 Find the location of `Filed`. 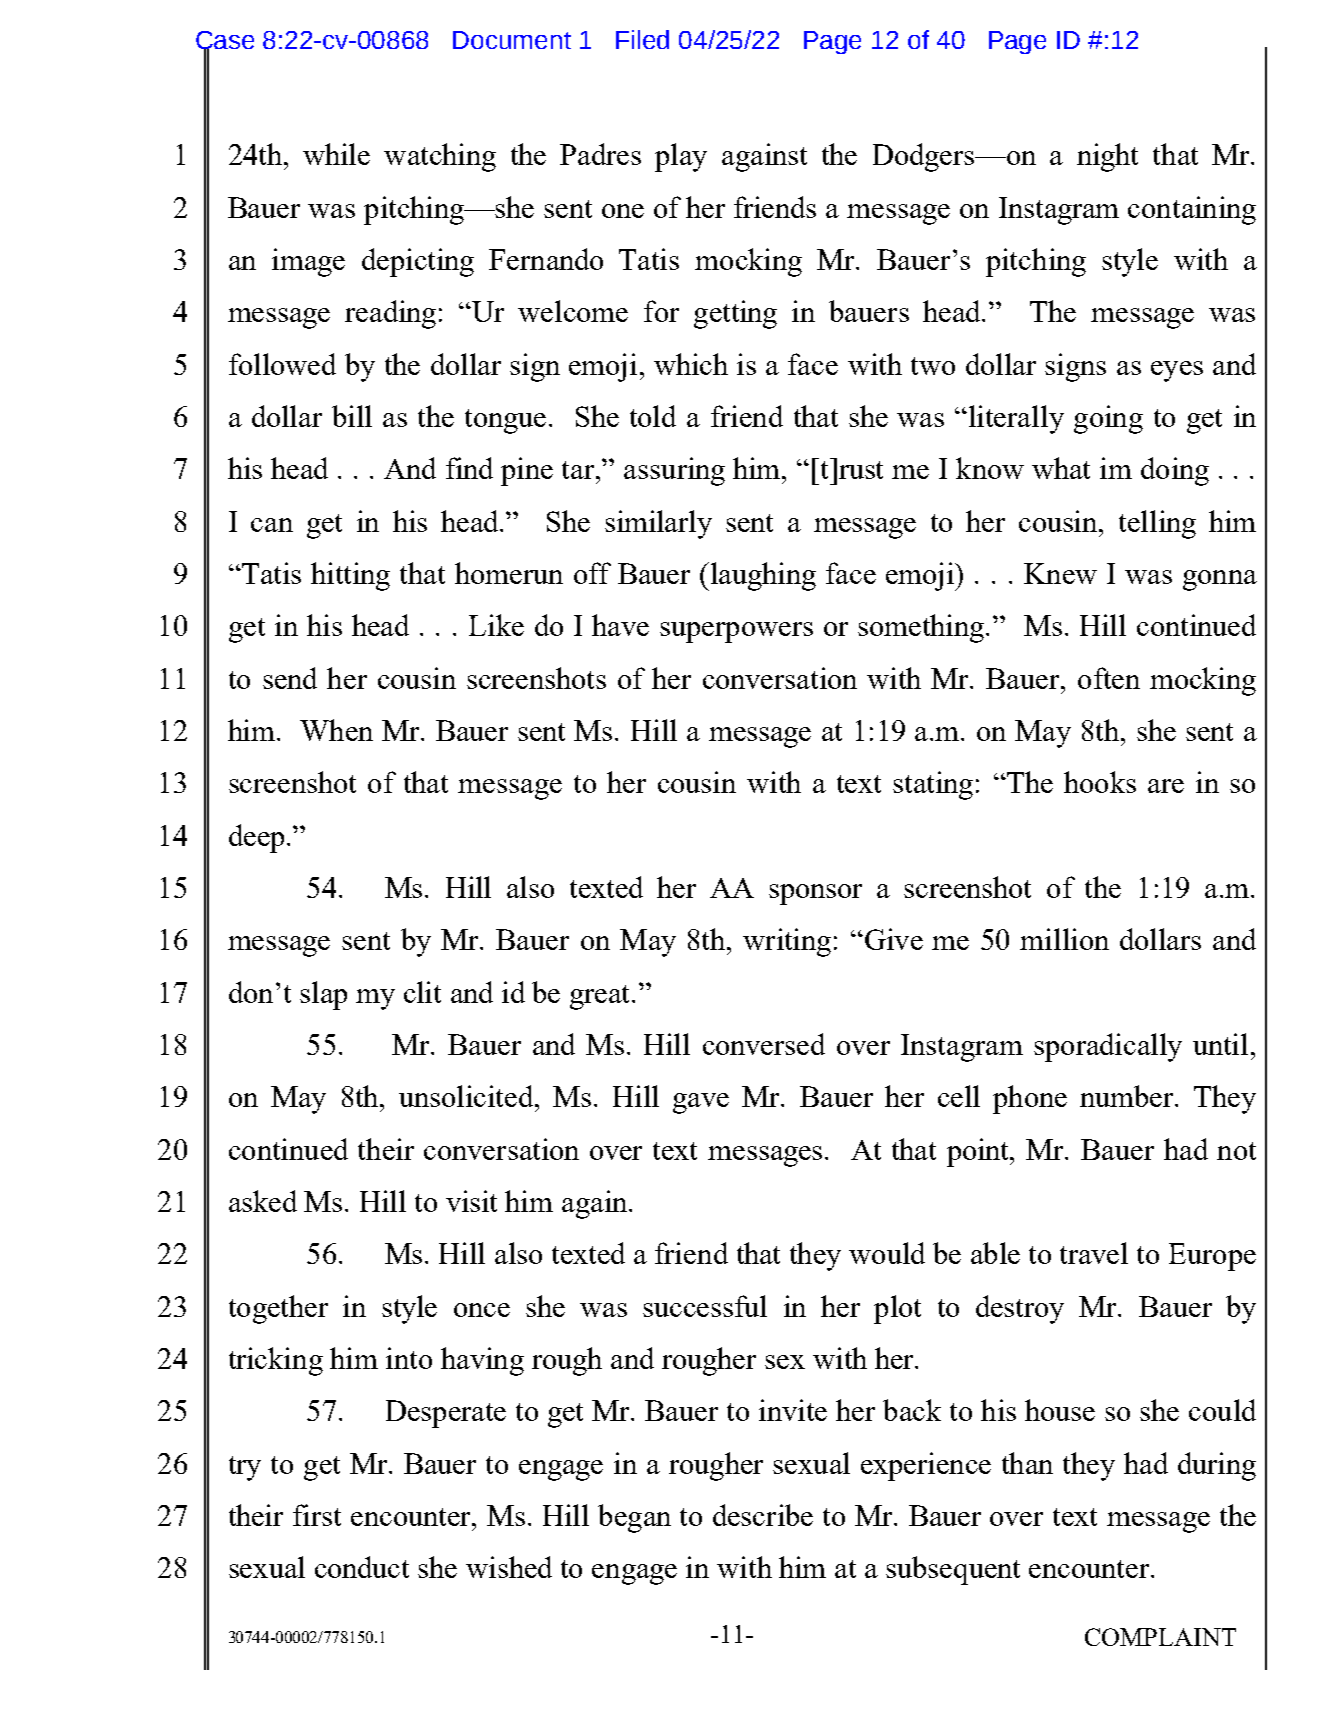

Filed is located at coordinates (642, 39).
